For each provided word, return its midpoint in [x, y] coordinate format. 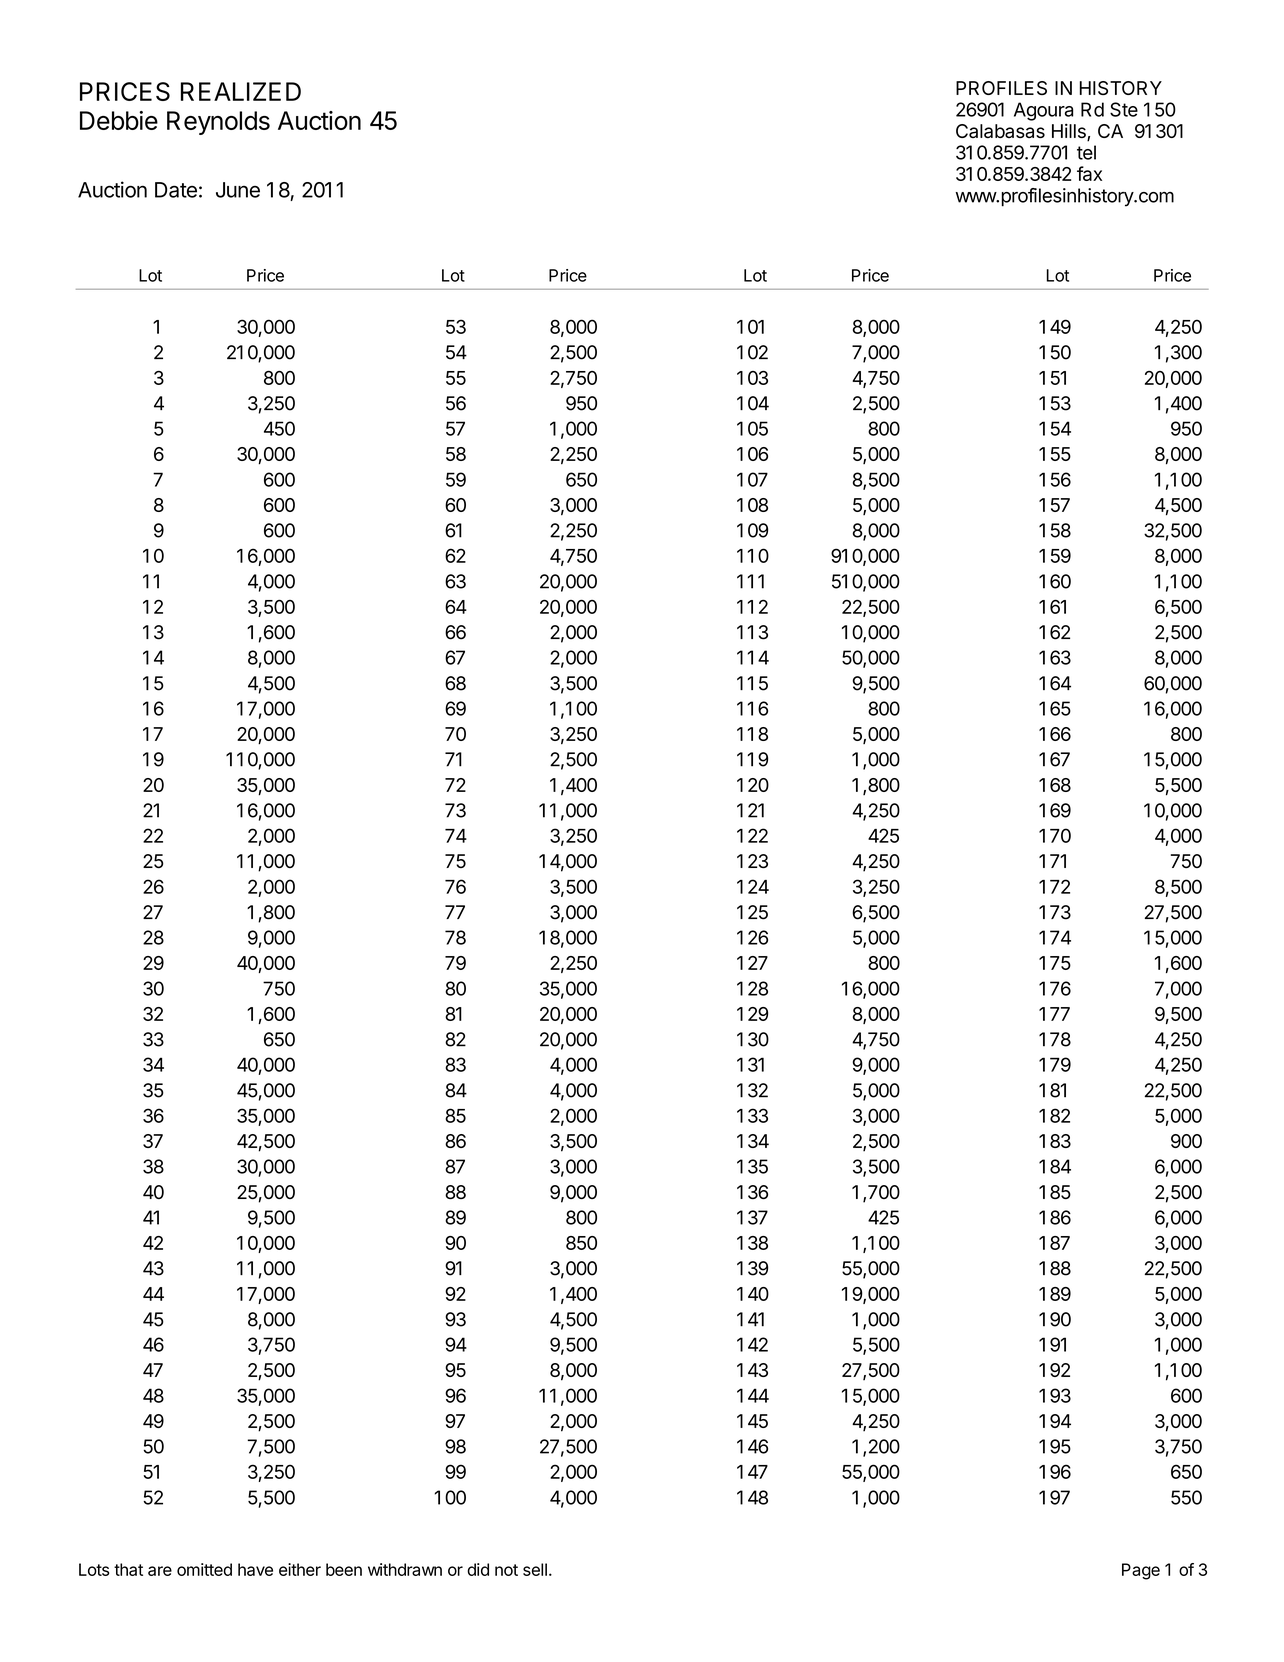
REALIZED [241, 91]
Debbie [119, 120]
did [478, 1569]
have [255, 1569]
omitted [204, 1569]
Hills [1070, 132]
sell [535, 1569]
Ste [1124, 109]
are [160, 1571]
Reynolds [218, 123]
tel [1086, 152]
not [506, 1570]
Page [1141, 1571]
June [238, 190]
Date [176, 190]
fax [1089, 173]
